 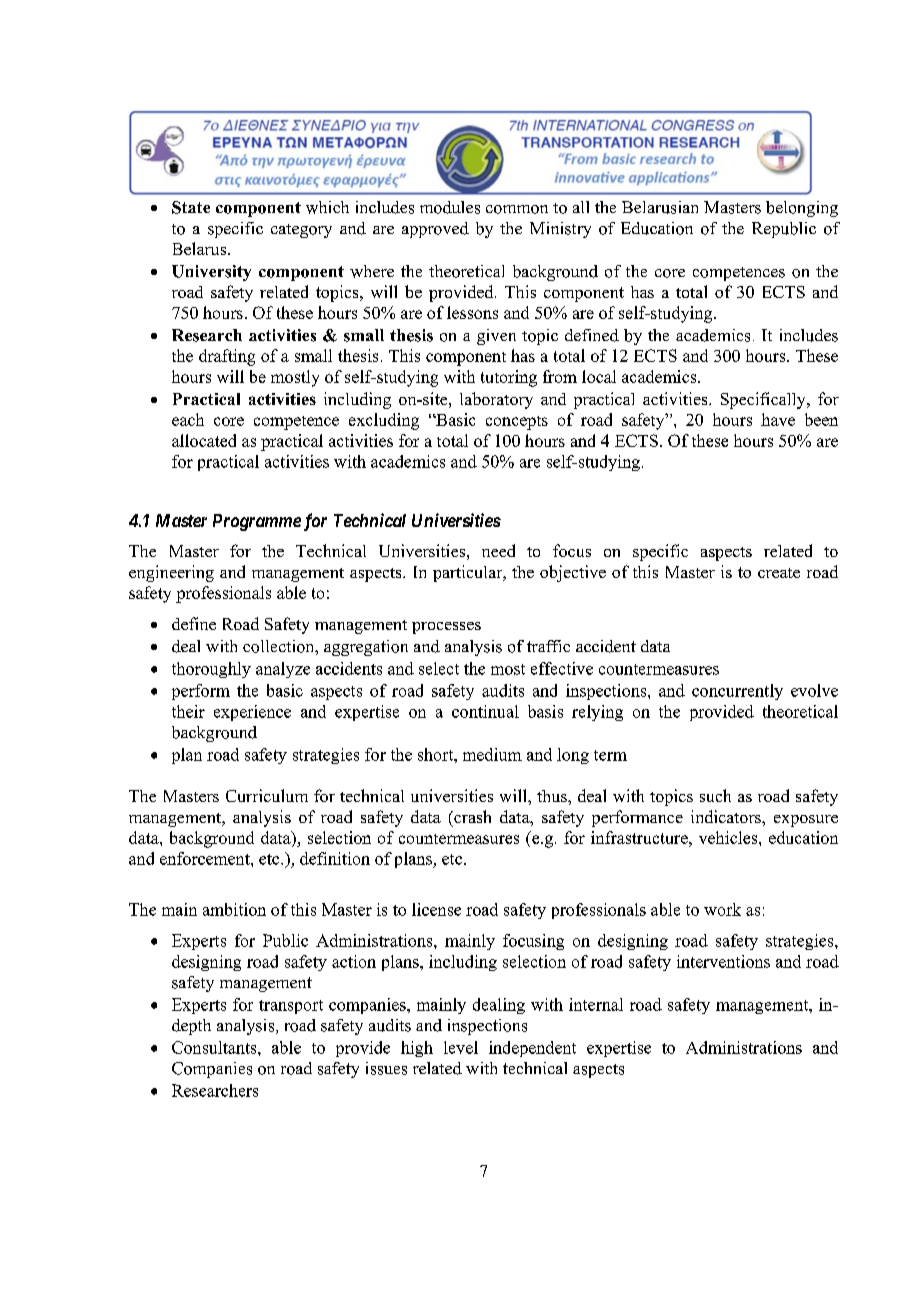 What do you see at coordinates (517, 209) in the image?
I see `common` at bounding box center [517, 209].
